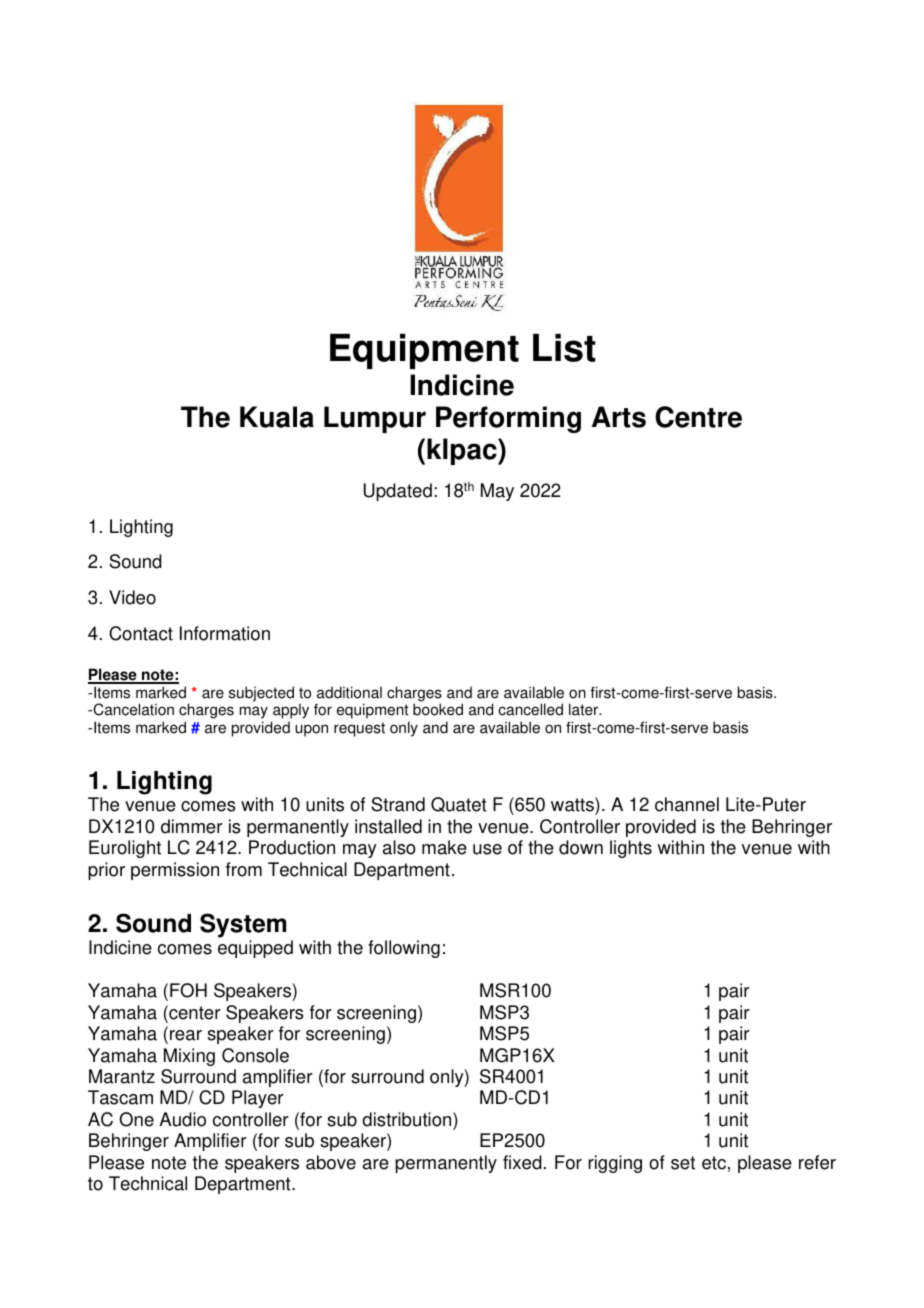 The height and width of the screenshot is (1308, 924). Describe the element at coordinates (698, 417) in the screenshot. I see `Centre` at that location.
